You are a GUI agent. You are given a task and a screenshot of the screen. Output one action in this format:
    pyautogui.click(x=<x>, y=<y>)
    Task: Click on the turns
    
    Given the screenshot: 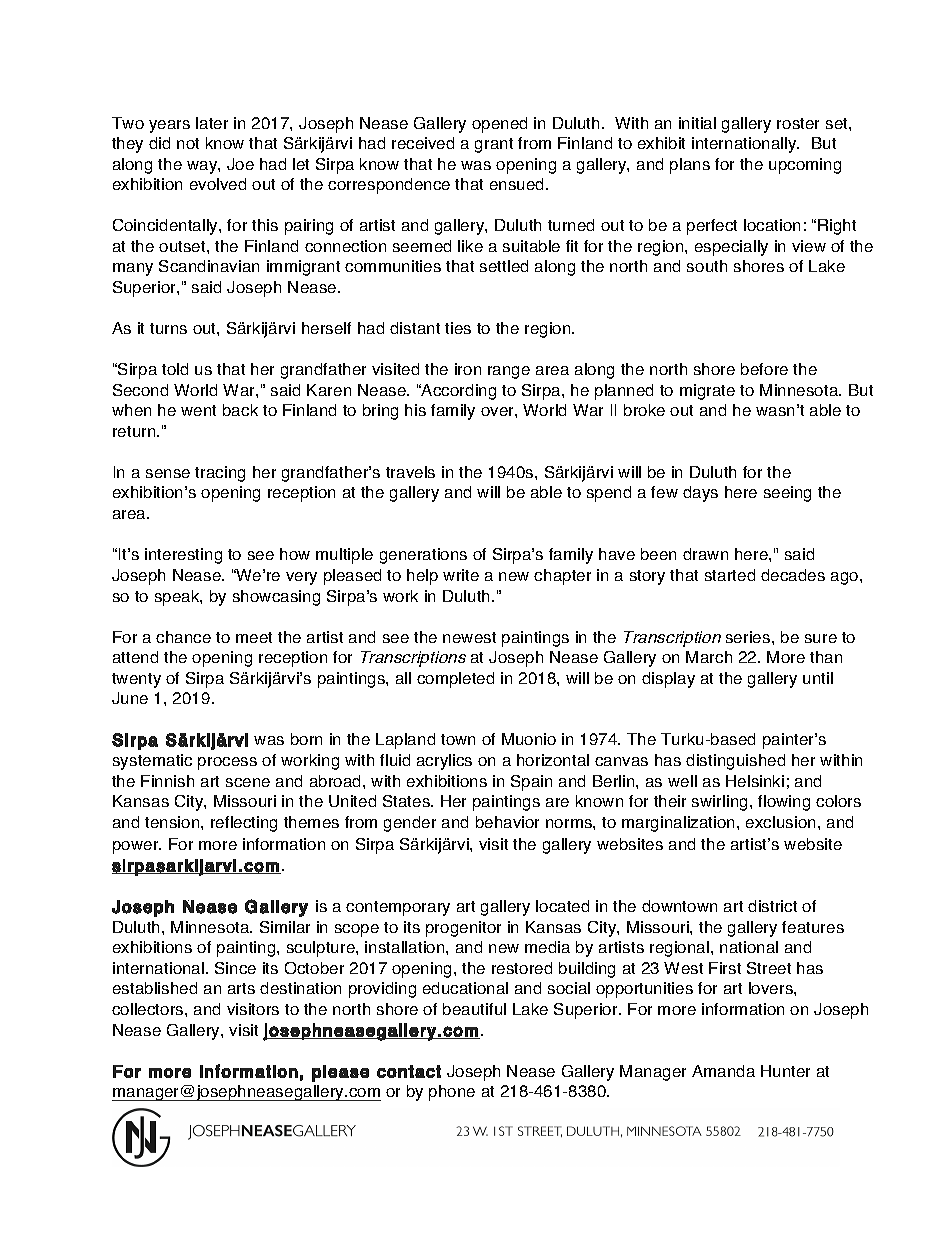 What is the action you would take?
    pyautogui.click(x=168, y=328)
